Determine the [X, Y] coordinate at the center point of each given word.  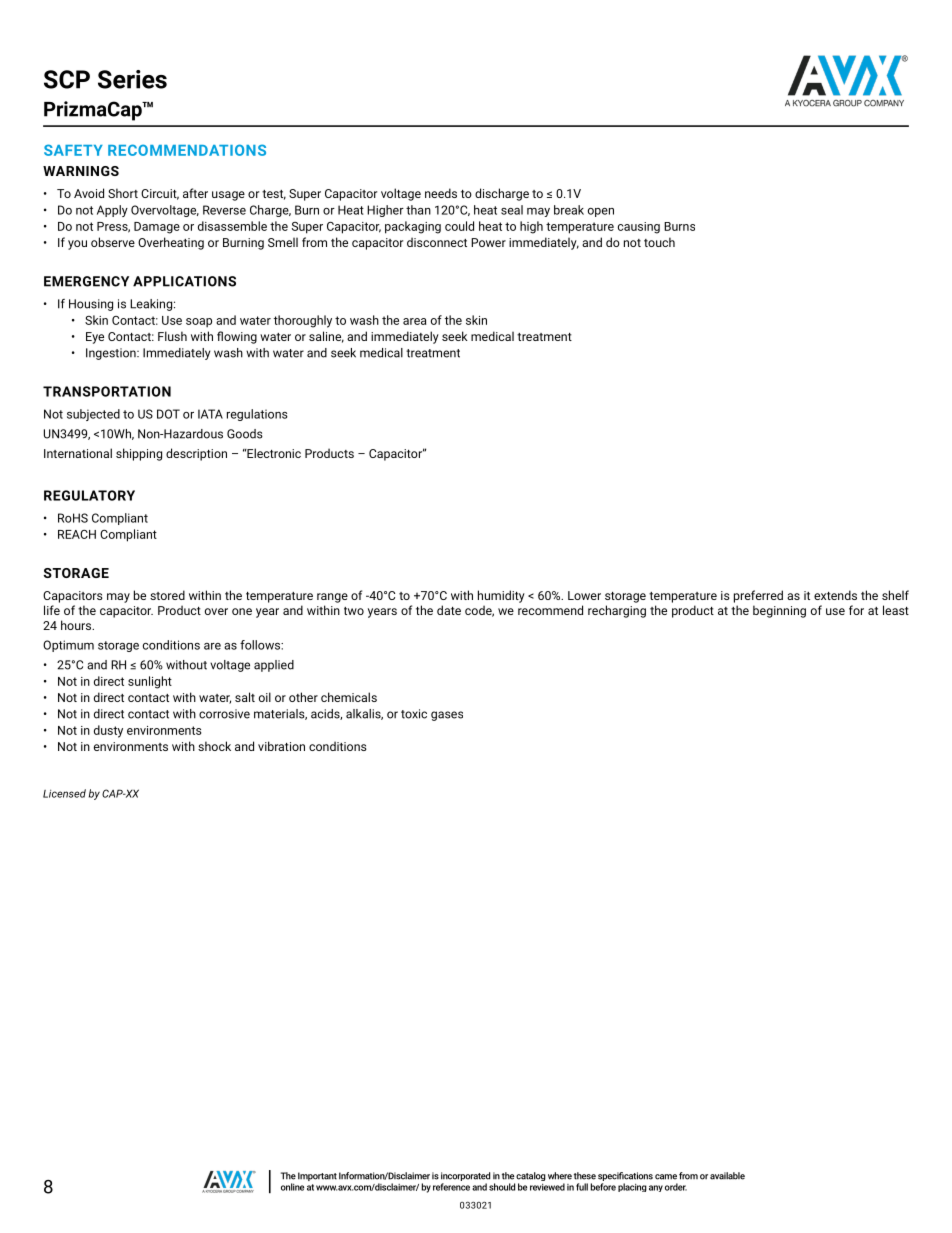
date [449, 610]
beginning [779, 611]
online [292, 1187]
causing [639, 228]
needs [441, 193]
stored [167, 595]
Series [132, 79]
